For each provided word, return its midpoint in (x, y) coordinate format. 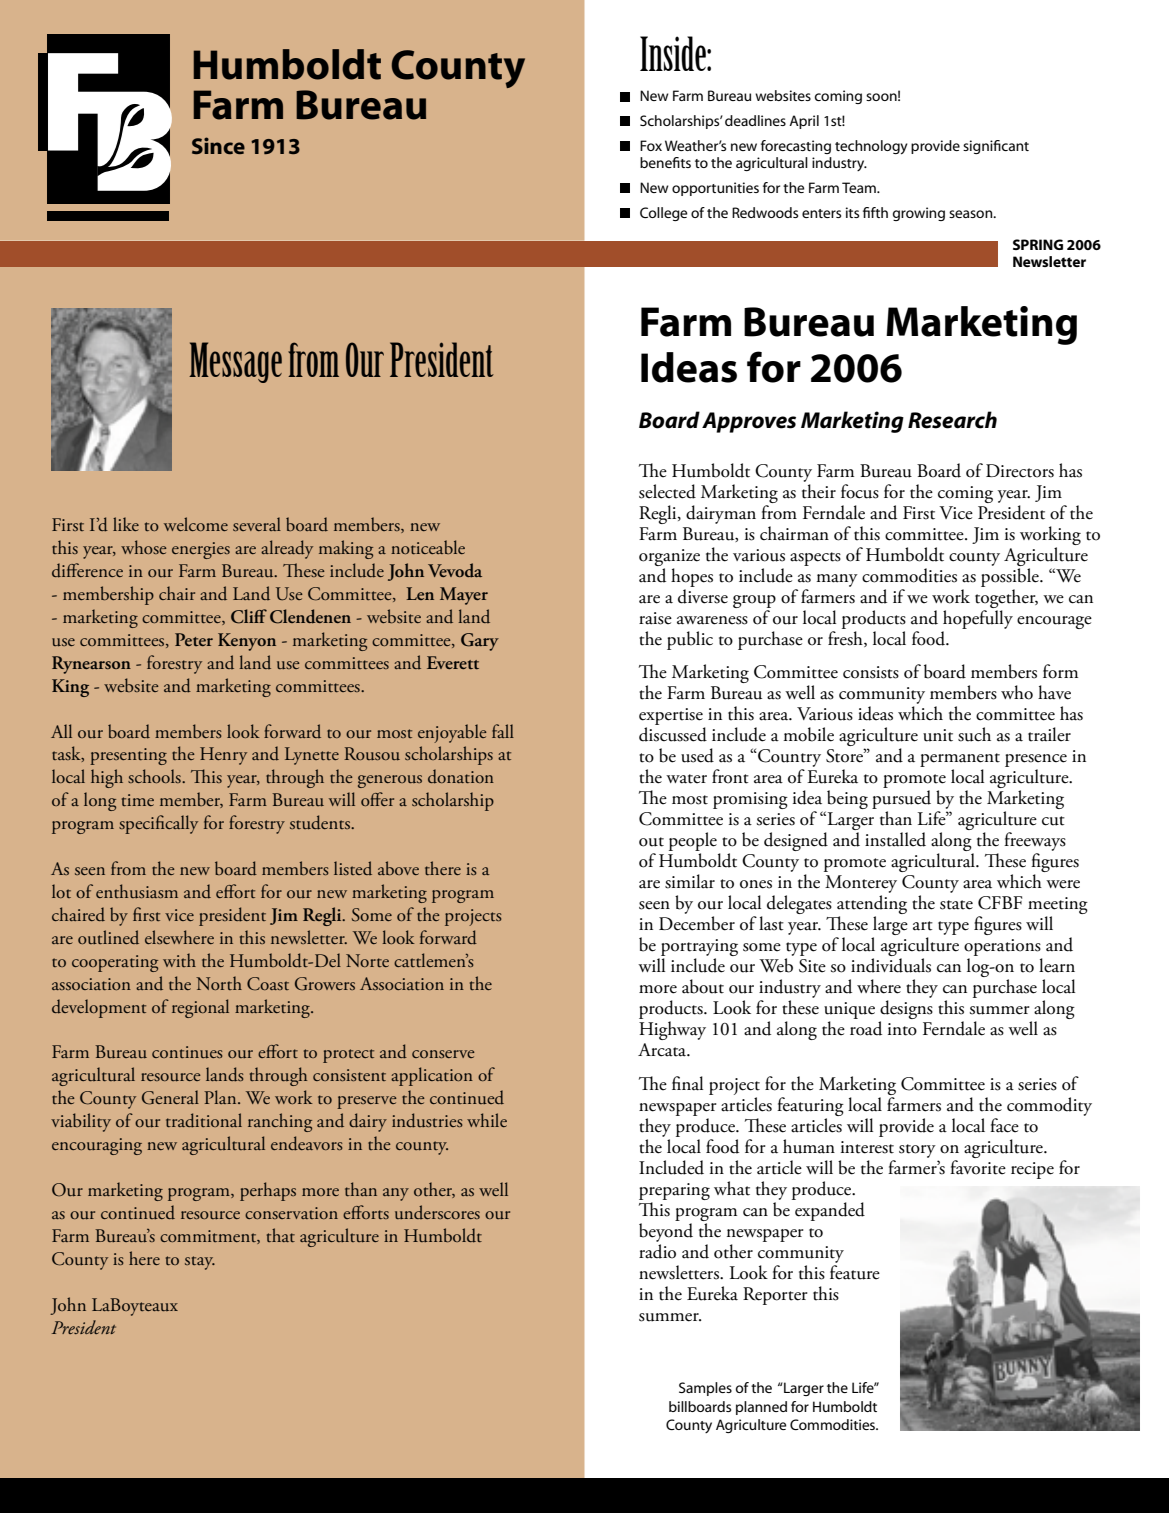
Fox (651, 145)
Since (218, 145)
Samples (705, 1389)
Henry (223, 756)
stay (200, 1263)
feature (855, 1271)
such (974, 734)
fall (503, 731)
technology (871, 147)
